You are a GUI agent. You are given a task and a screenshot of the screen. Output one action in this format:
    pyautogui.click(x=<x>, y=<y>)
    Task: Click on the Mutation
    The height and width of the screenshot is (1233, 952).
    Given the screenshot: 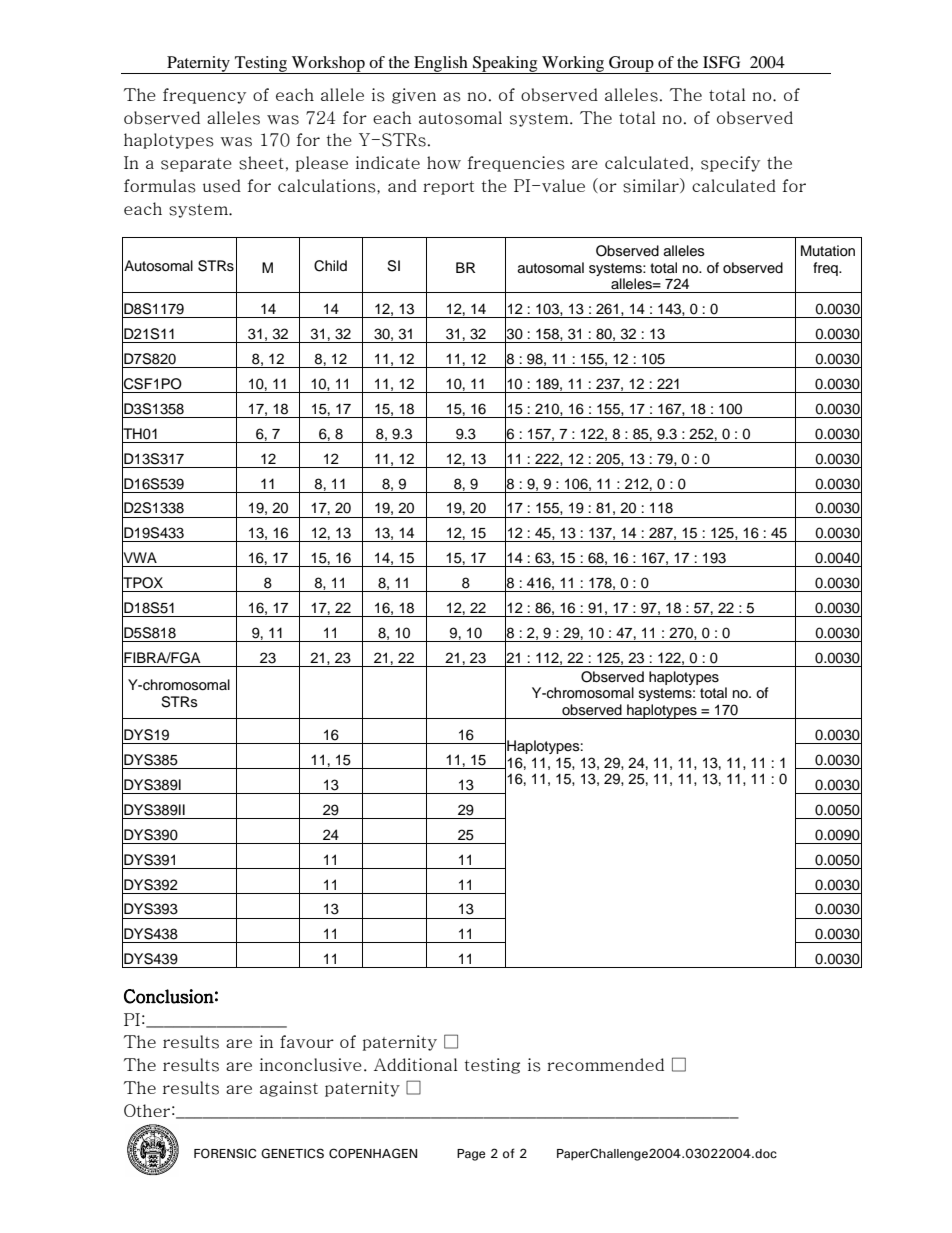 What is the action you would take?
    pyautogui.click(x=828, y=250)
